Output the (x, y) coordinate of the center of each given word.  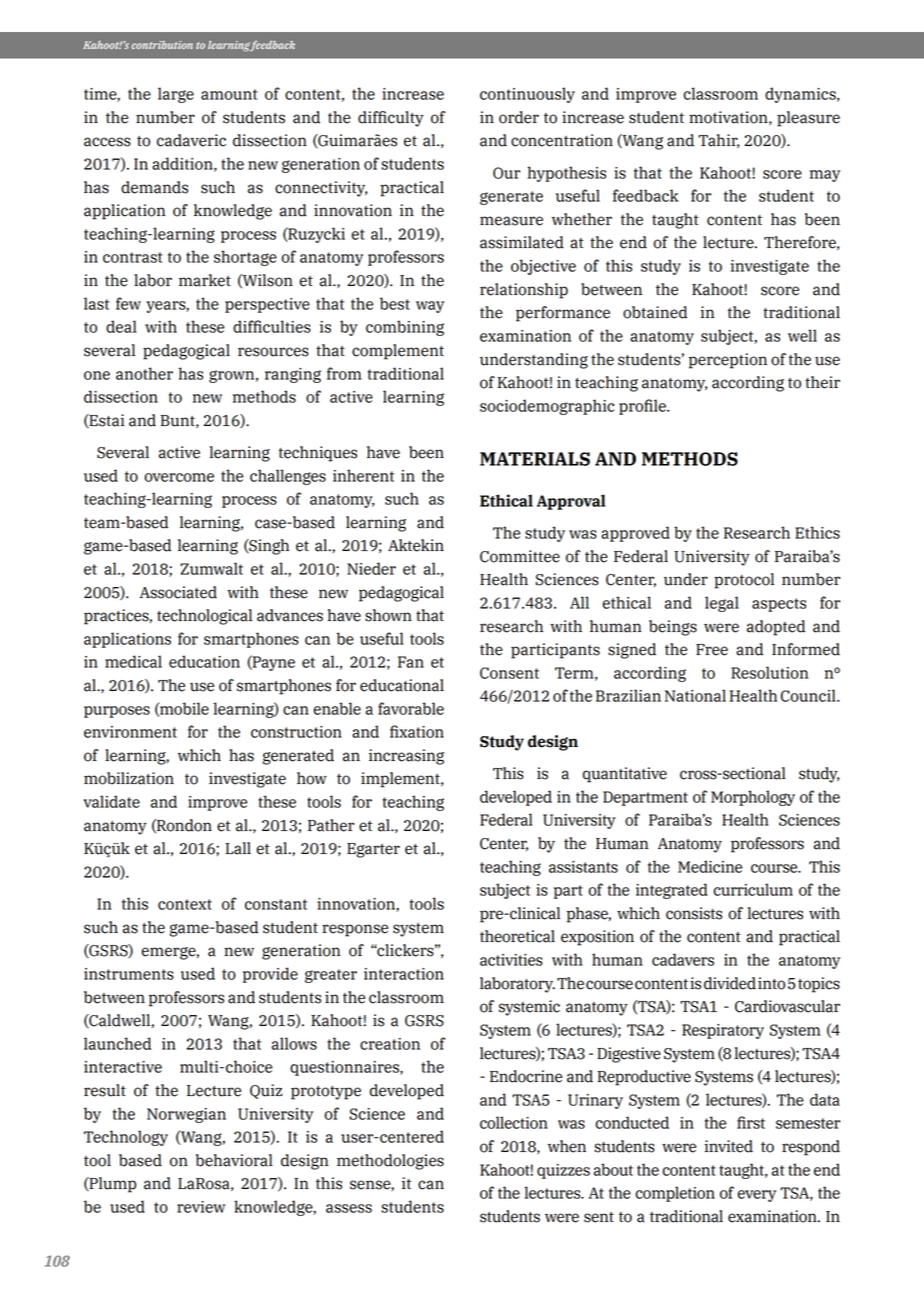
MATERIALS (535, 459)
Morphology (753, 798)
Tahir (719, 141)
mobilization (129, 778)
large (176, 95)
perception (728, 361)
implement (401, 780)
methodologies (390, 1162)
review (201, 1207)
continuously (527, 95)
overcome (179, 477)
